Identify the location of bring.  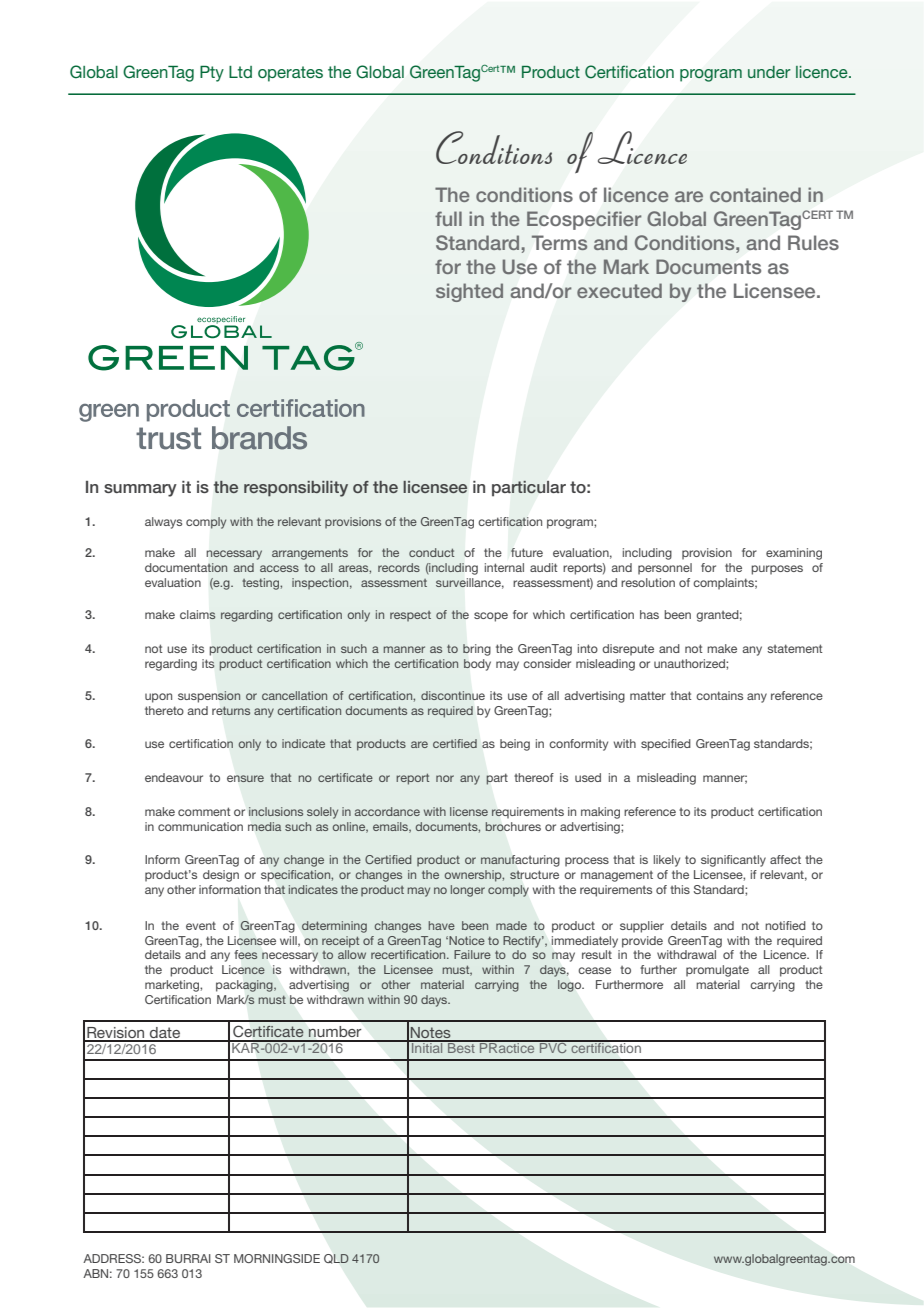
(477, 650).
